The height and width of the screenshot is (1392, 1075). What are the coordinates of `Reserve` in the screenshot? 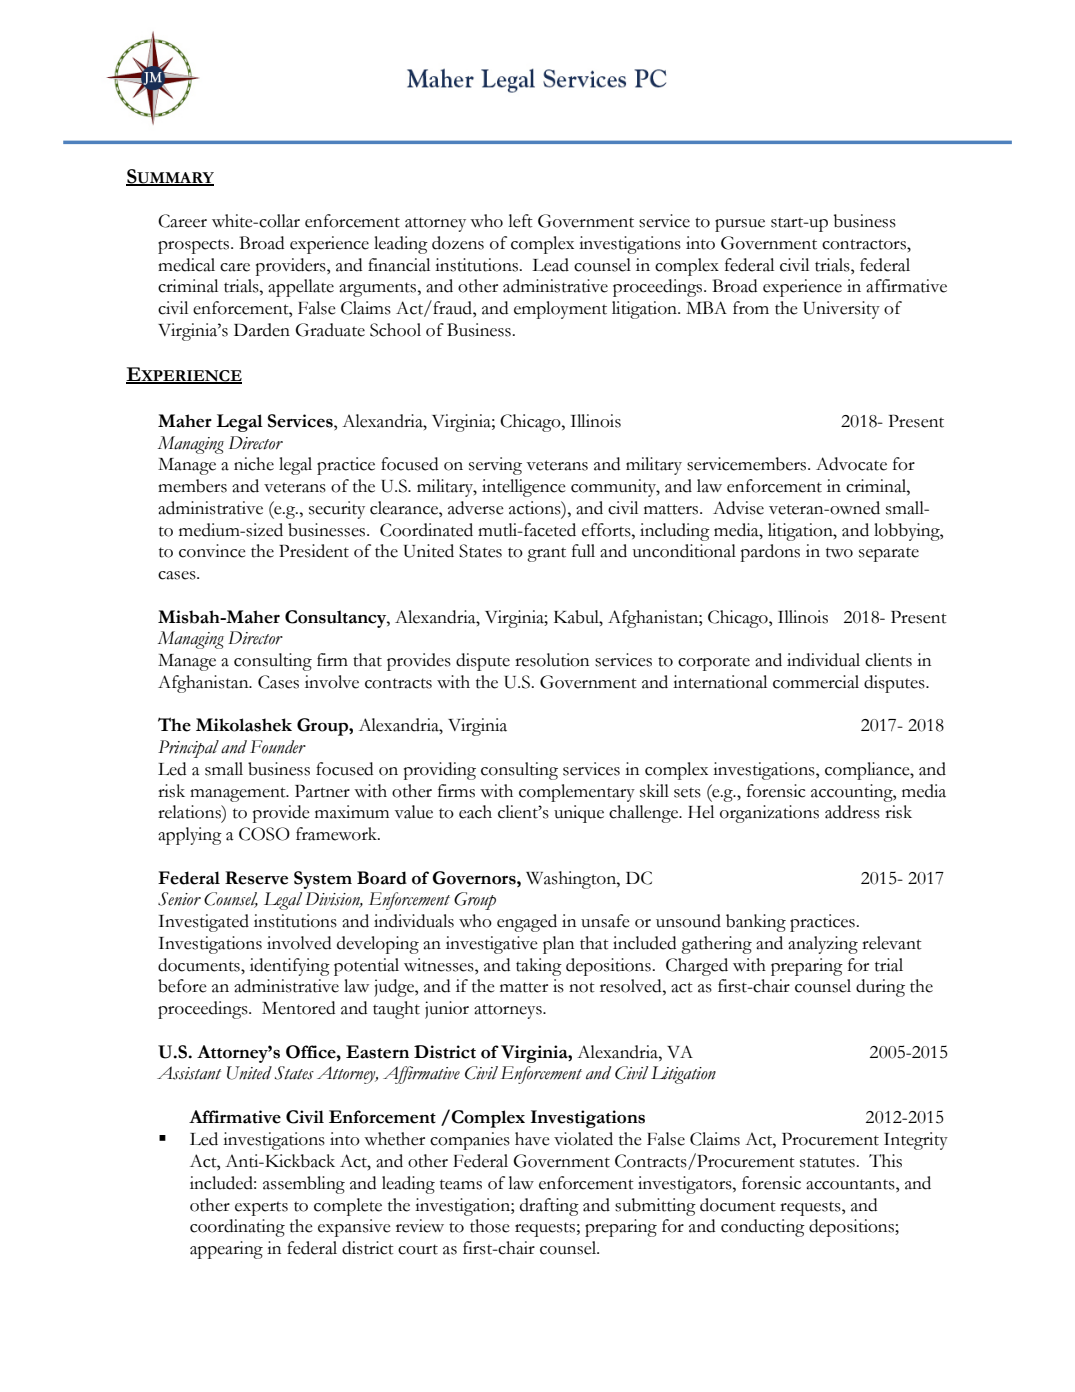 It's located at (256, 878).
